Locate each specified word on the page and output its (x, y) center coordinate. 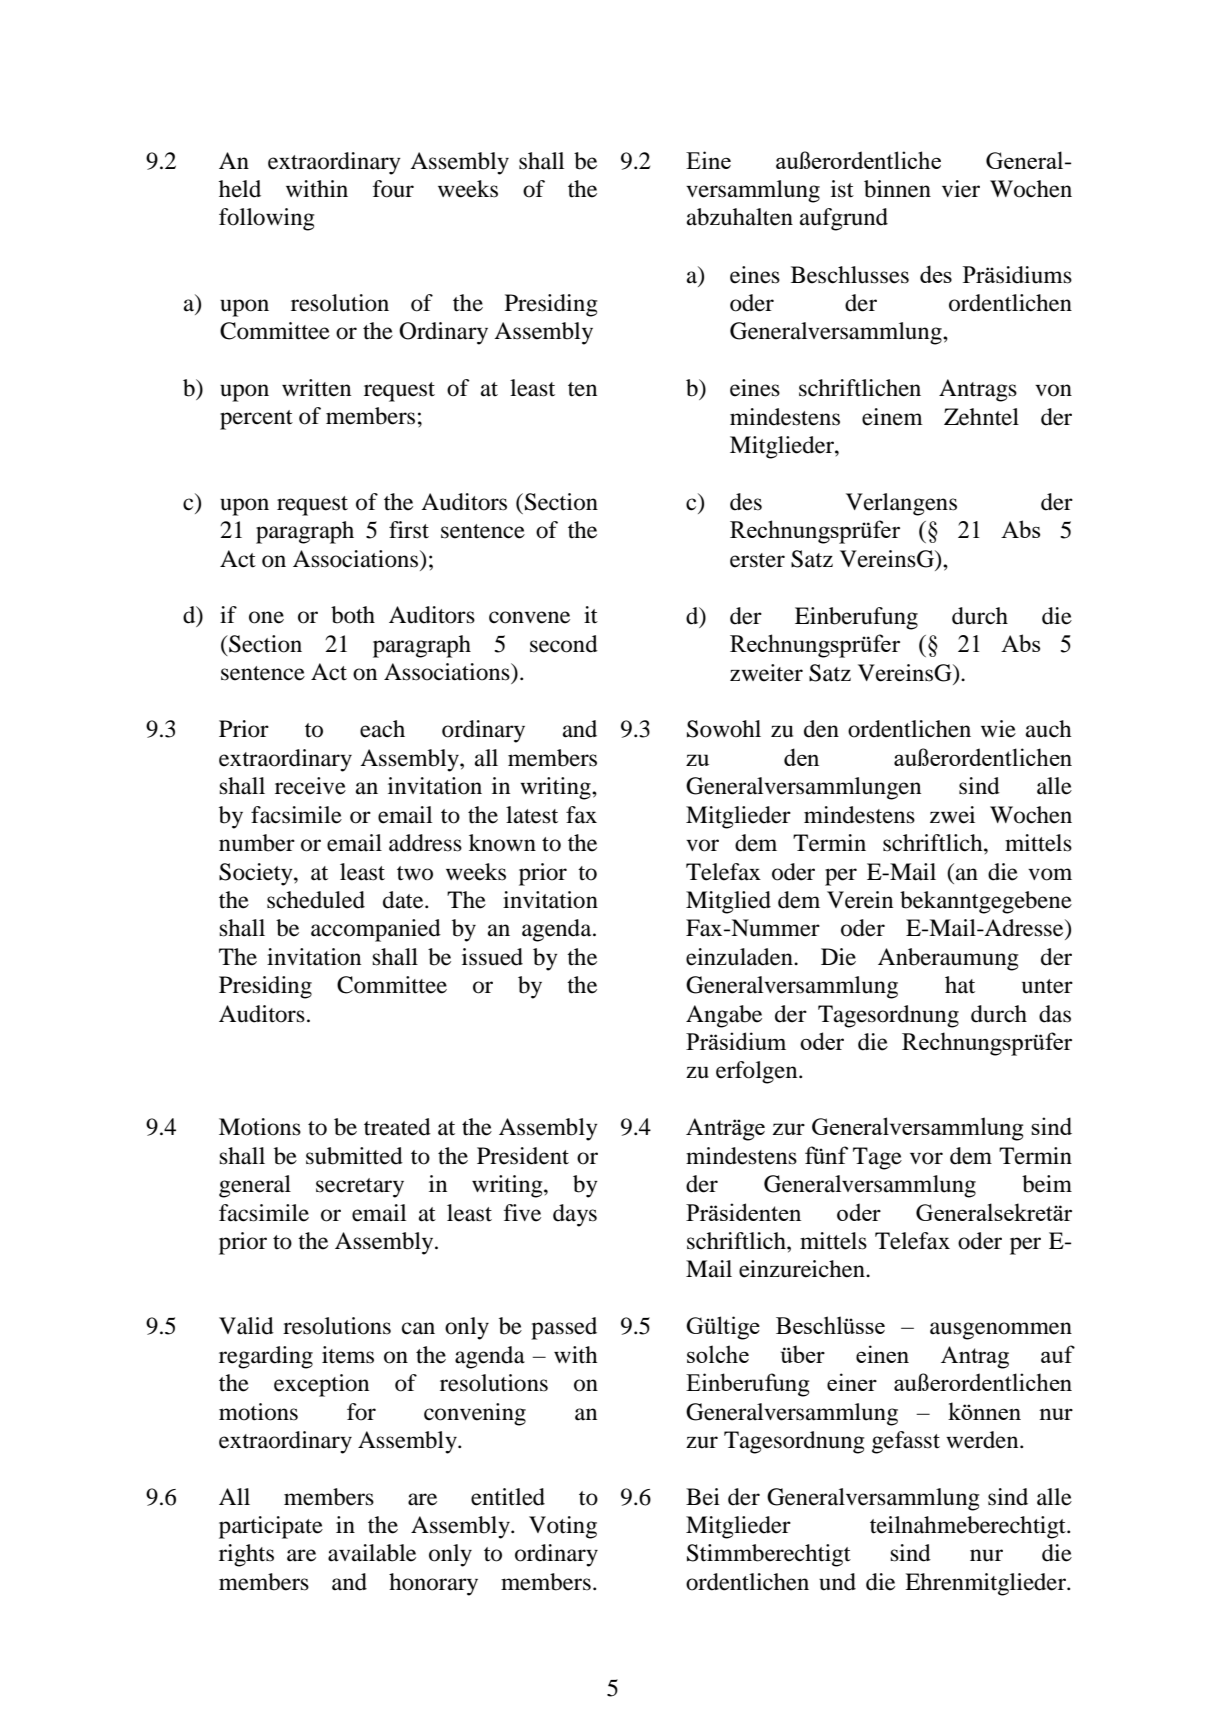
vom (1050, 874)
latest (532, 815)
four (393, 189)
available (372, 1553)
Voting (563, 1527)
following (267, 219)
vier (961, 189)
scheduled (316, 900)
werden (983, 1440)
